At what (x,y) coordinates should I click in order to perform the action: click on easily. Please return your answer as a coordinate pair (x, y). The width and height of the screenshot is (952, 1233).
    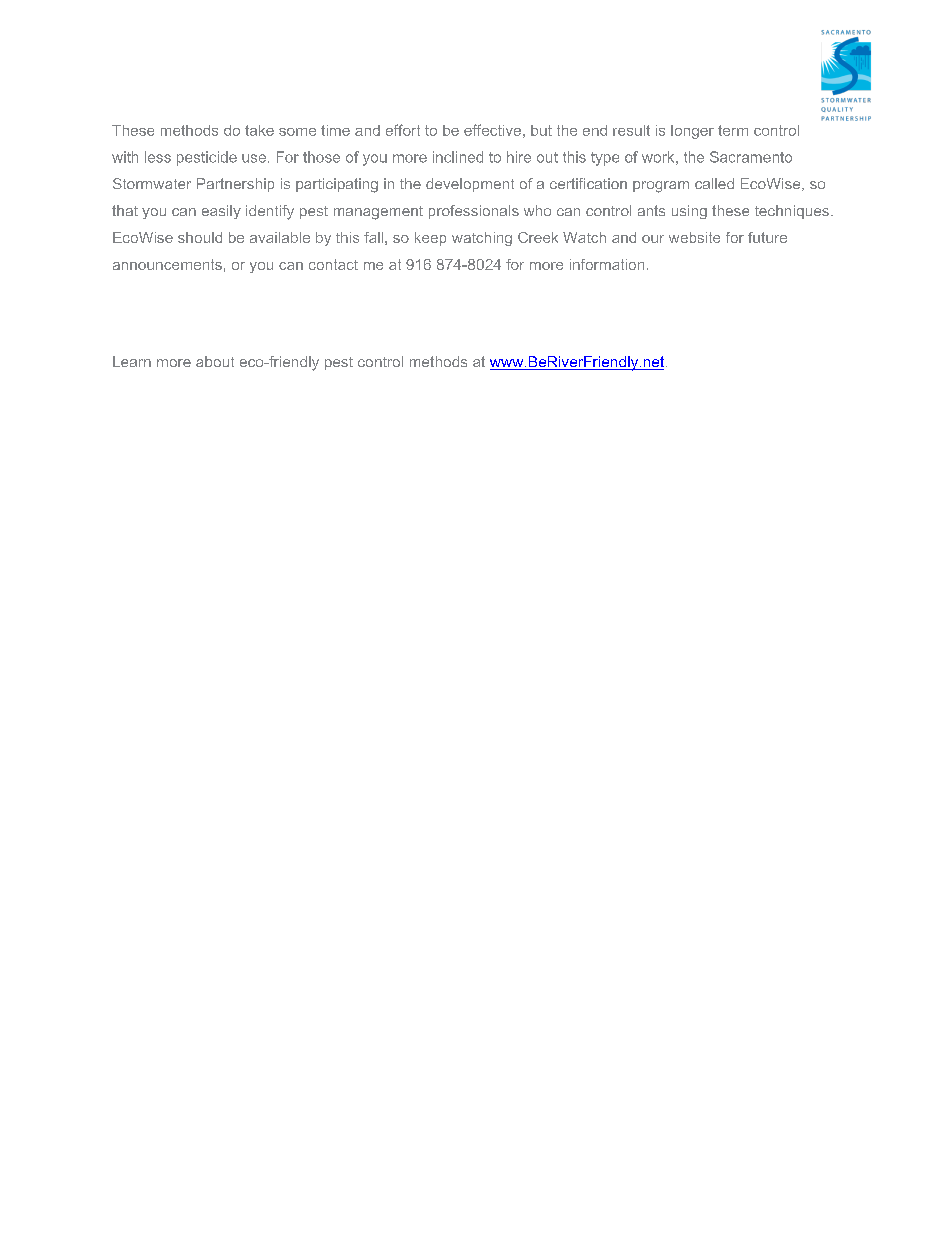
    Looking at the image, I should click on (221, 212).
